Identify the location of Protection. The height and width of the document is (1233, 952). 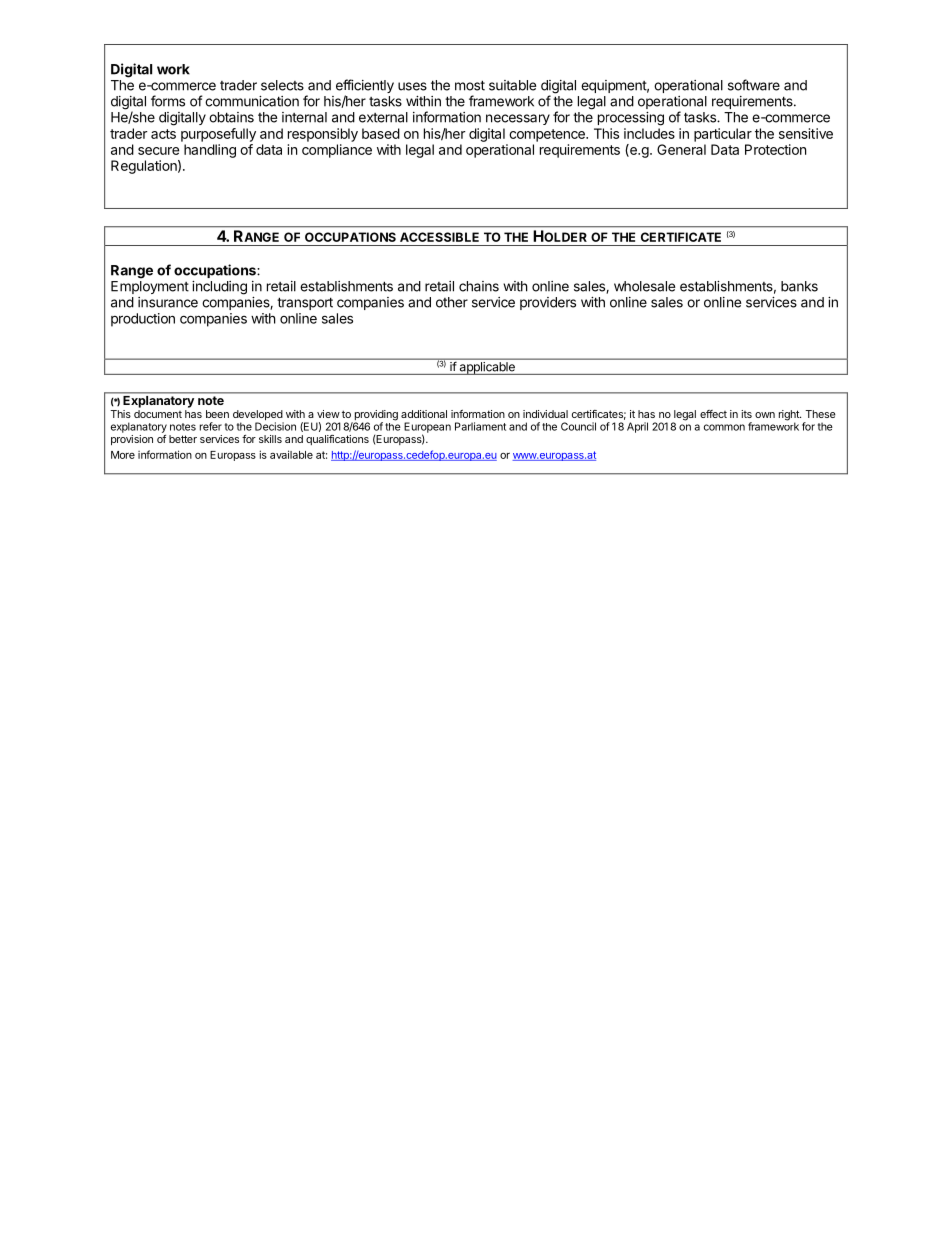
(775, 149).
